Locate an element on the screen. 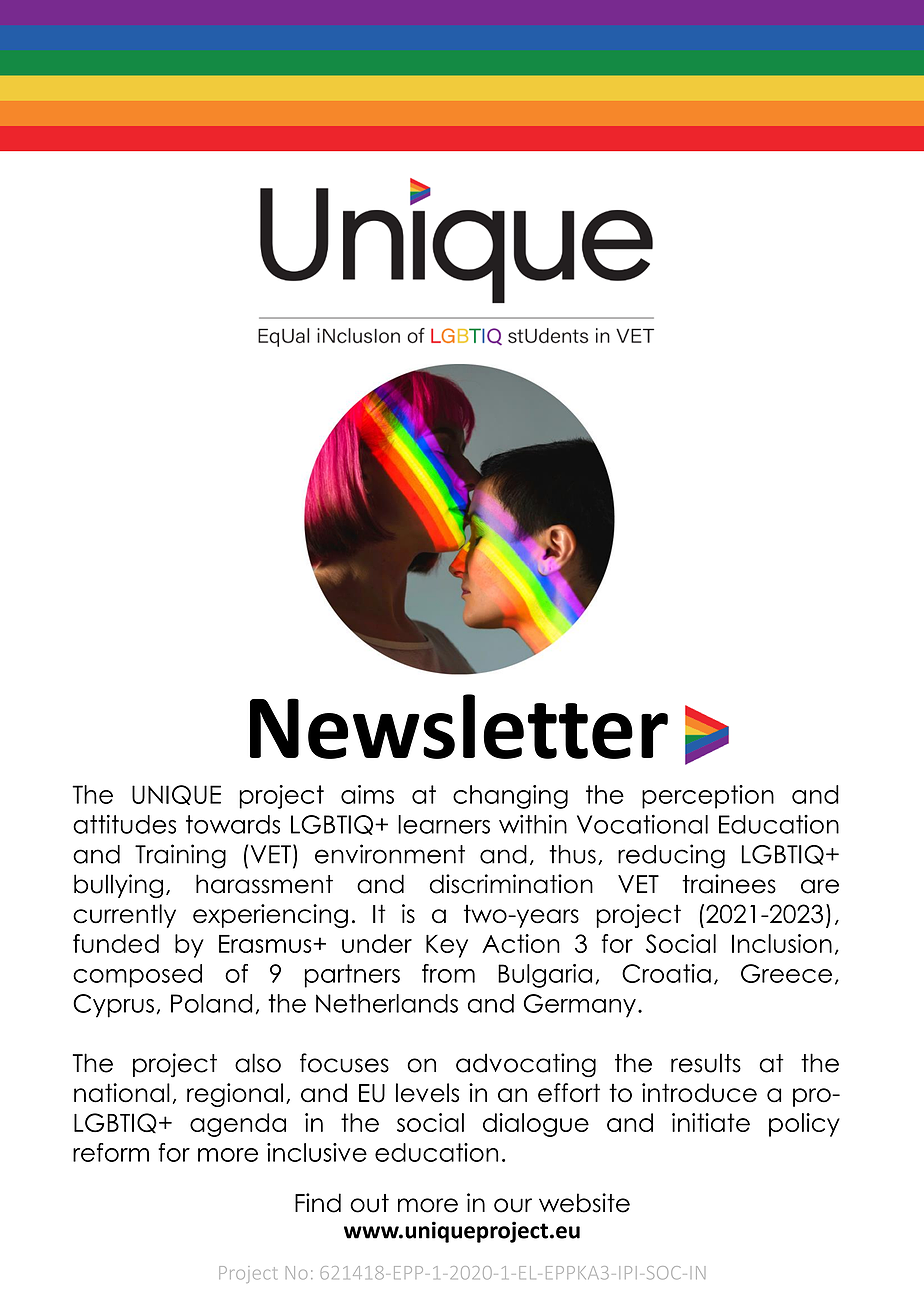 The width and height of the screenshot is (924, 1308). results is located at coordinates (706, 1063).
